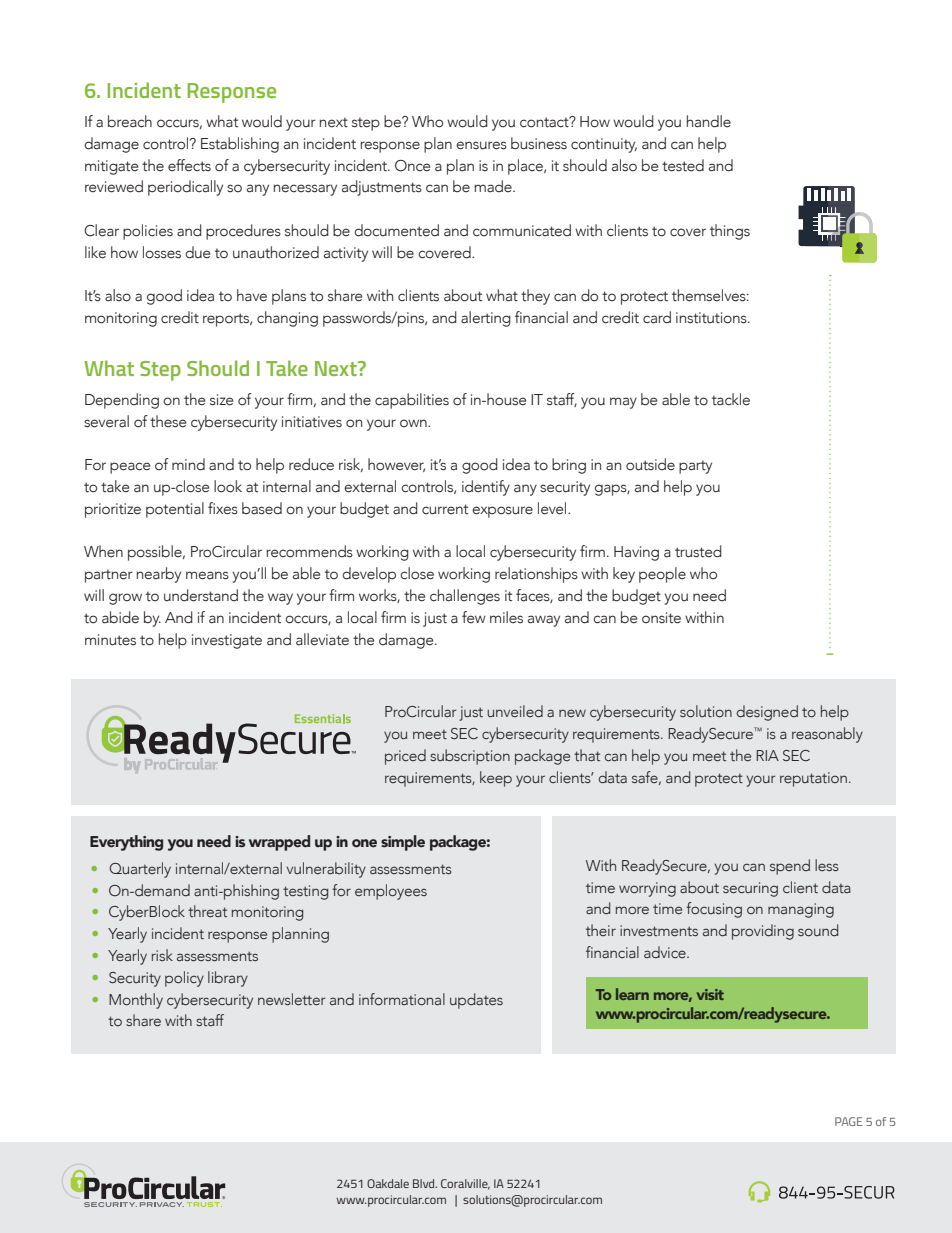 The image size is (952, 1233). What do you see at coordinates (189, 165) in the document?
I see `effects` at bounding box center [189, 165].
